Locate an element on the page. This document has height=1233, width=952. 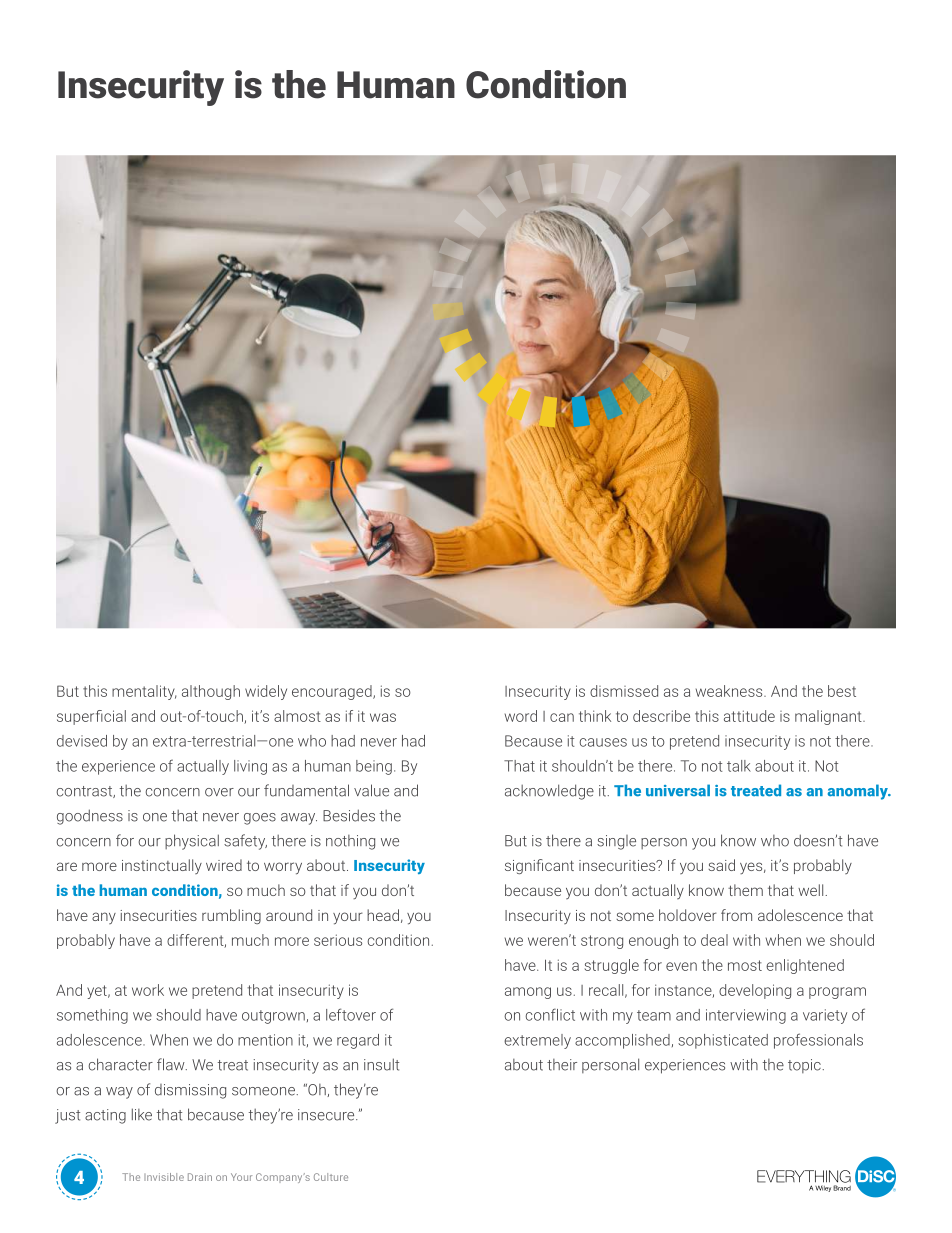
mentality is located at coordinates (144, 692).
